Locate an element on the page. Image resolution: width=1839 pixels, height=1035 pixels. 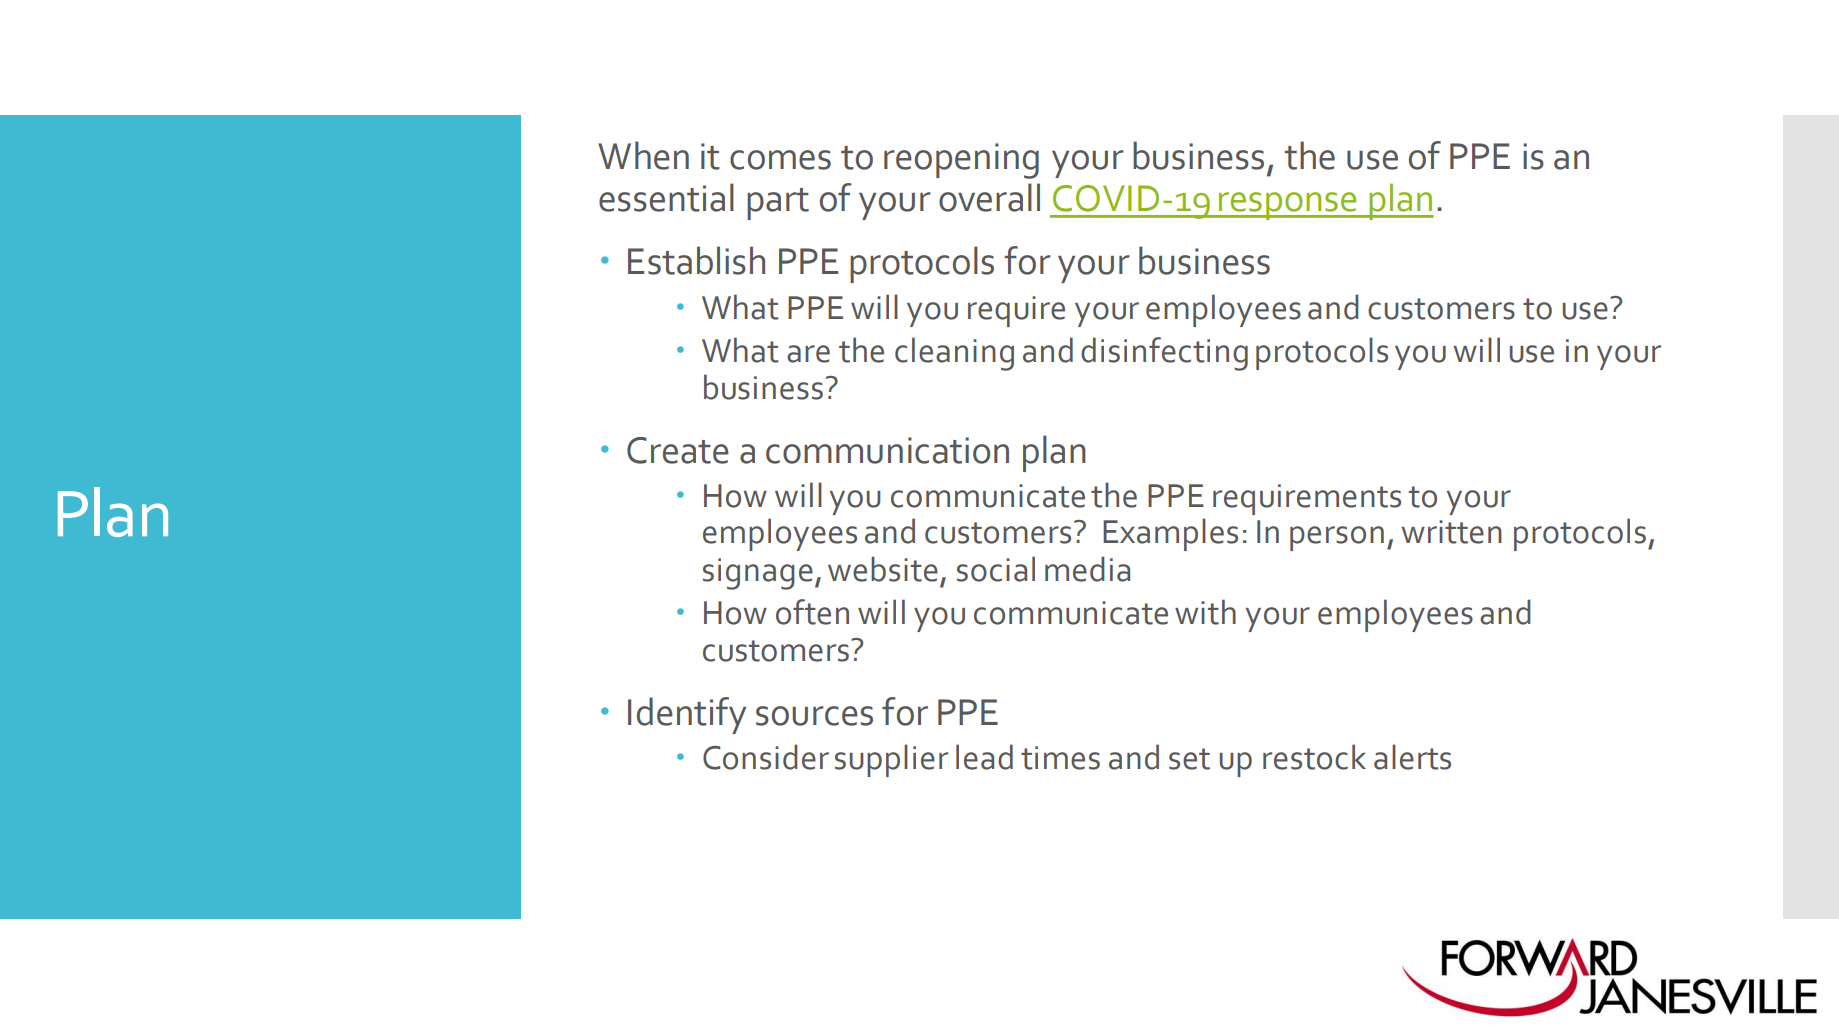
communication is located at coordinates (887, 450).
